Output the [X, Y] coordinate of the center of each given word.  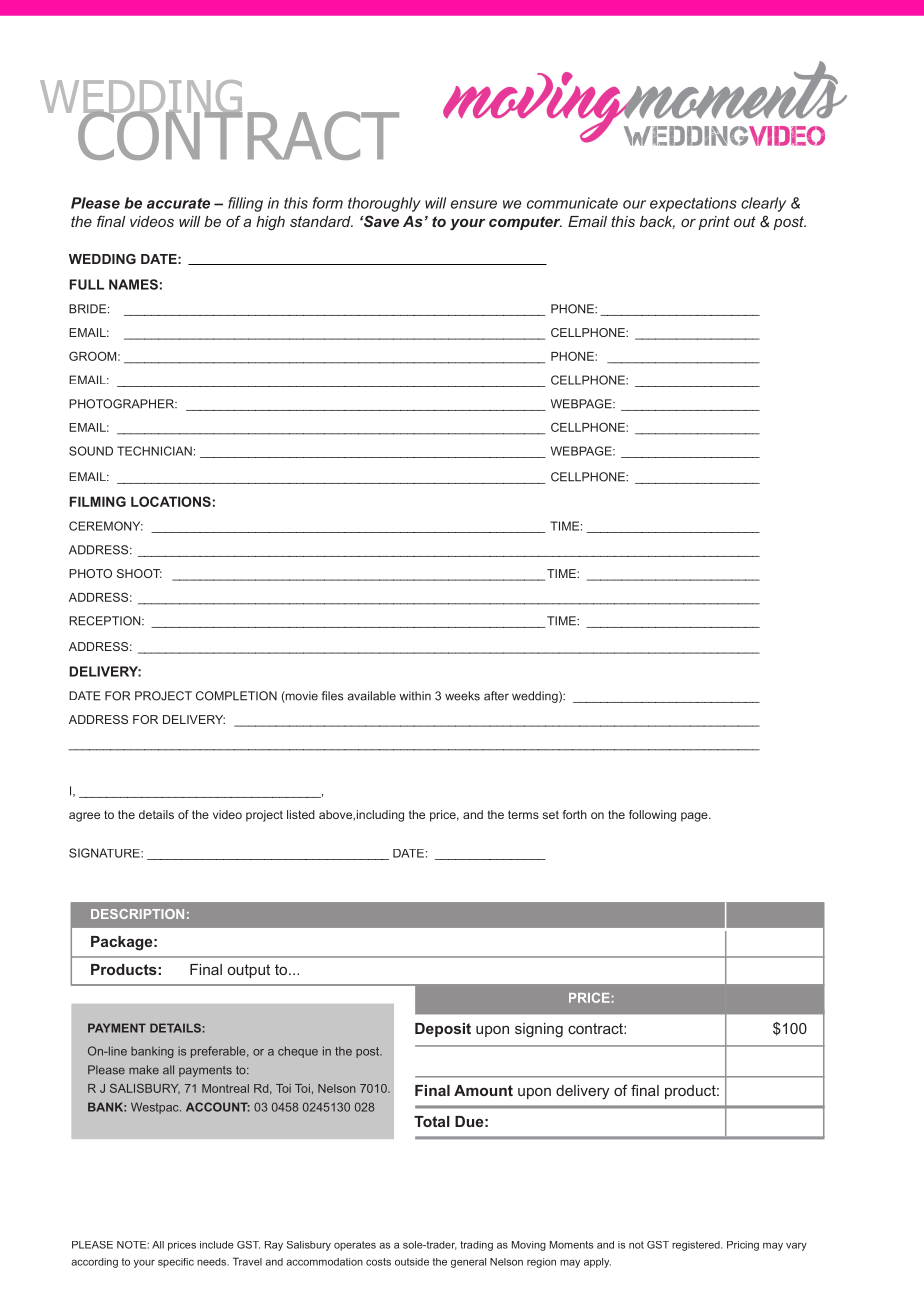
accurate [178, 203]
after [496, 696]
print [714, 223]
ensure [474, 204]
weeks [462, 696]
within [415, 696]
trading [476, 1246]
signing [539, 1030]
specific [176, 1263]
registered [697, 1246]
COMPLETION [236, 696]
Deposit [443, 1030]
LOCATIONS [171, 501]
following [652, 816]
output [249, 971]
